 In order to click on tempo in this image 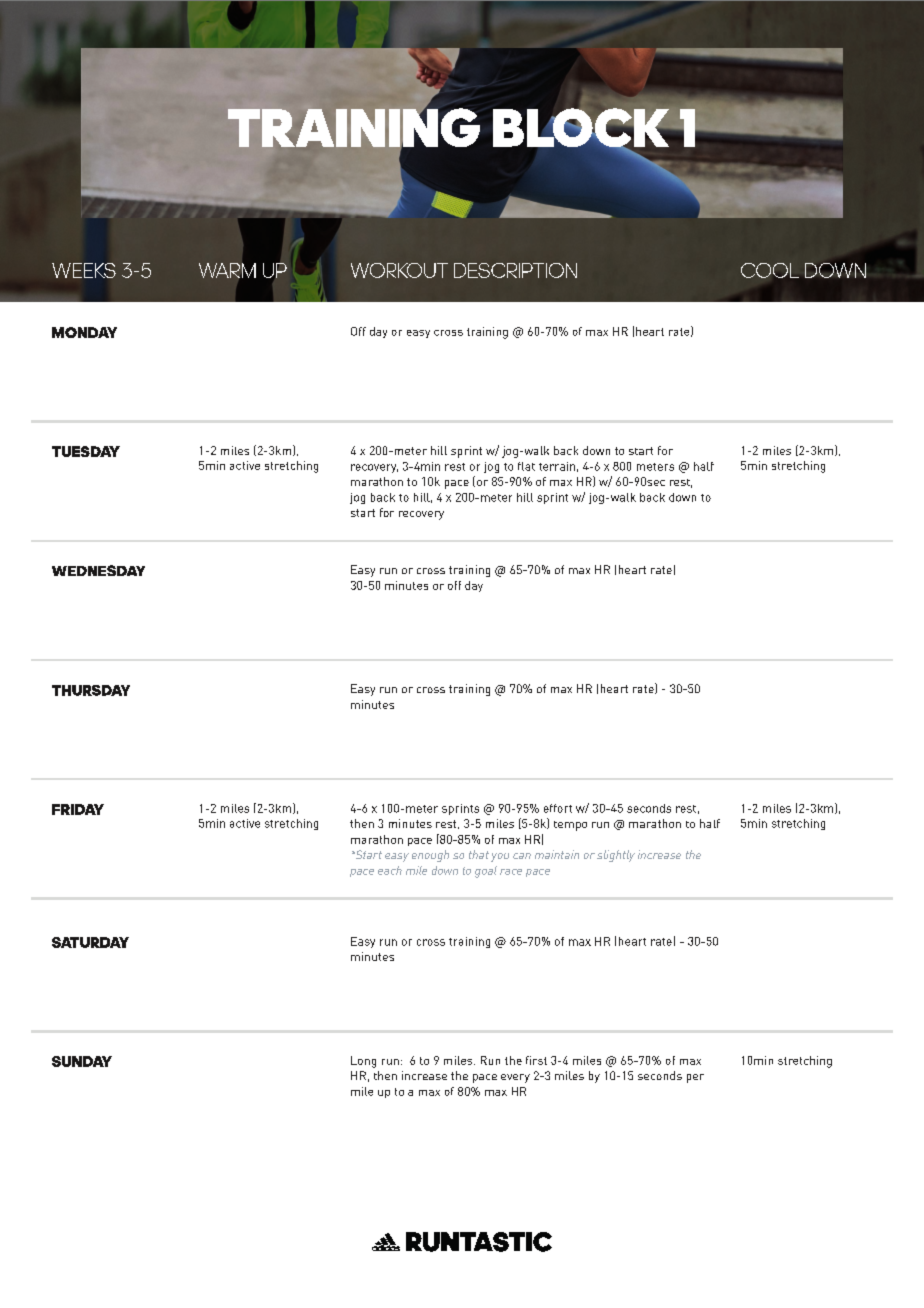, I will do `click(570, 826)`.
